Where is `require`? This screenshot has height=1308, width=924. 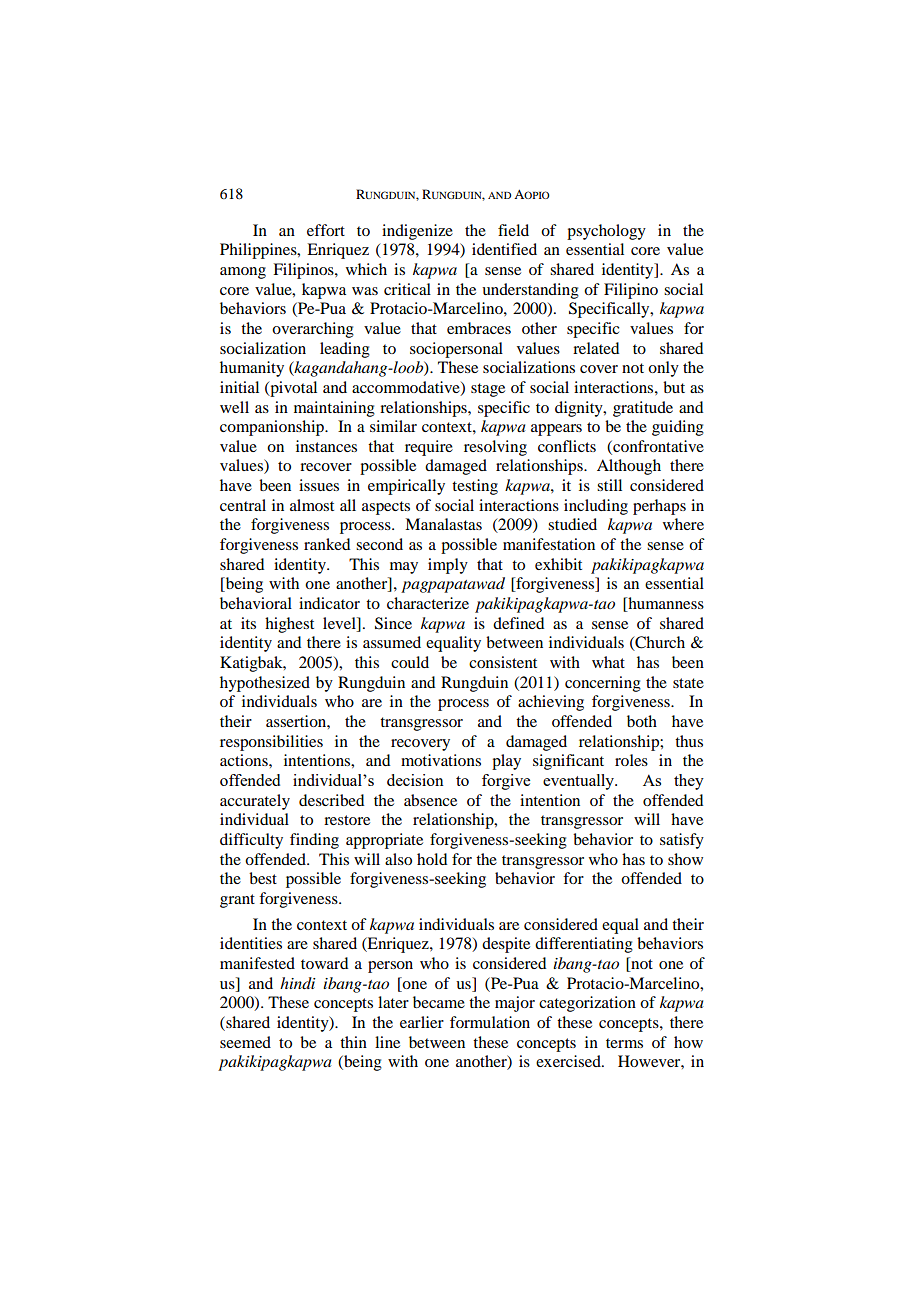
require is located at coordinates (429, 448).
